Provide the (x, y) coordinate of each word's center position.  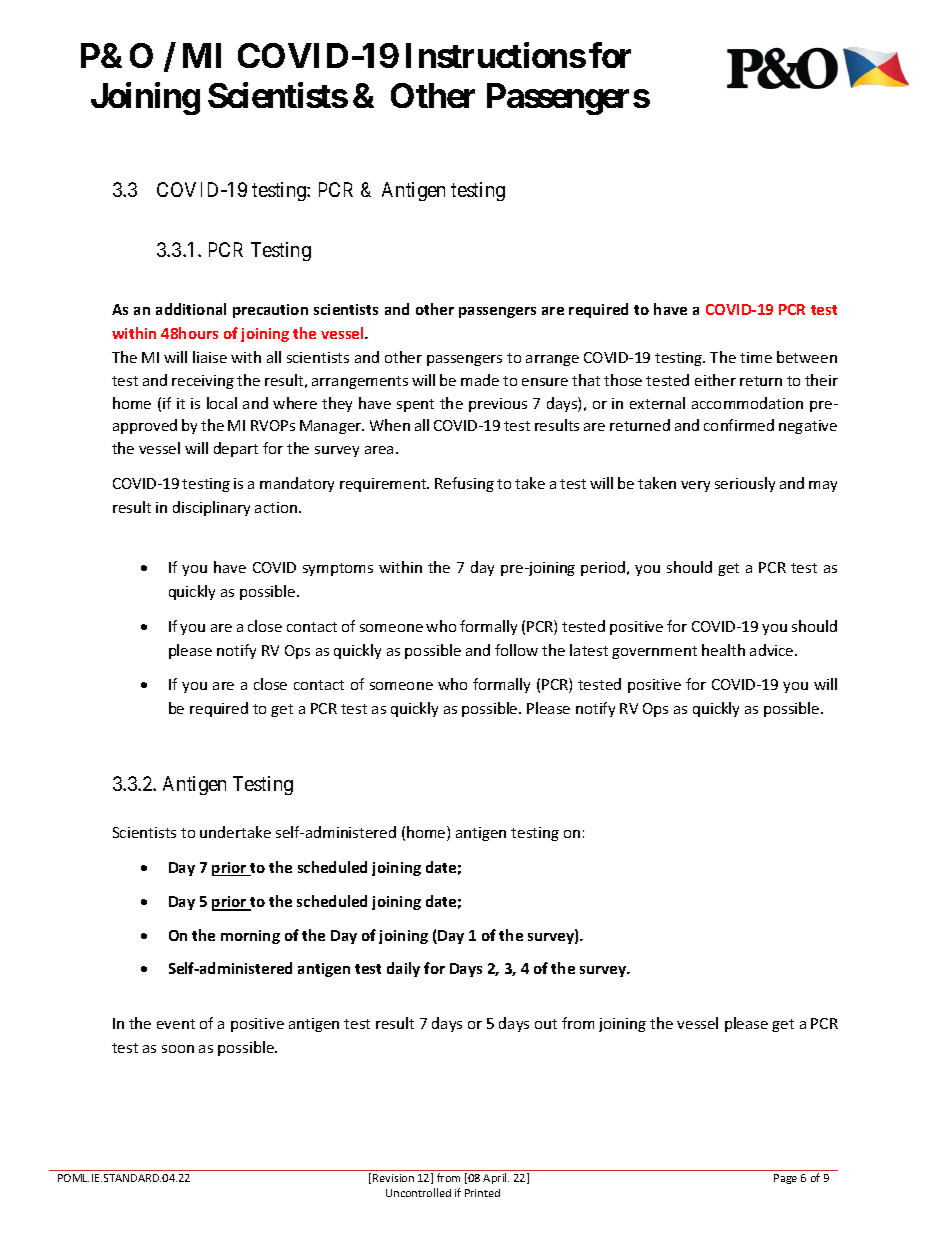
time (756, 357)
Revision (393, 1178)
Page (785, 1179)
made (480, 380)
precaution (270, 311)
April (496, 1178)
